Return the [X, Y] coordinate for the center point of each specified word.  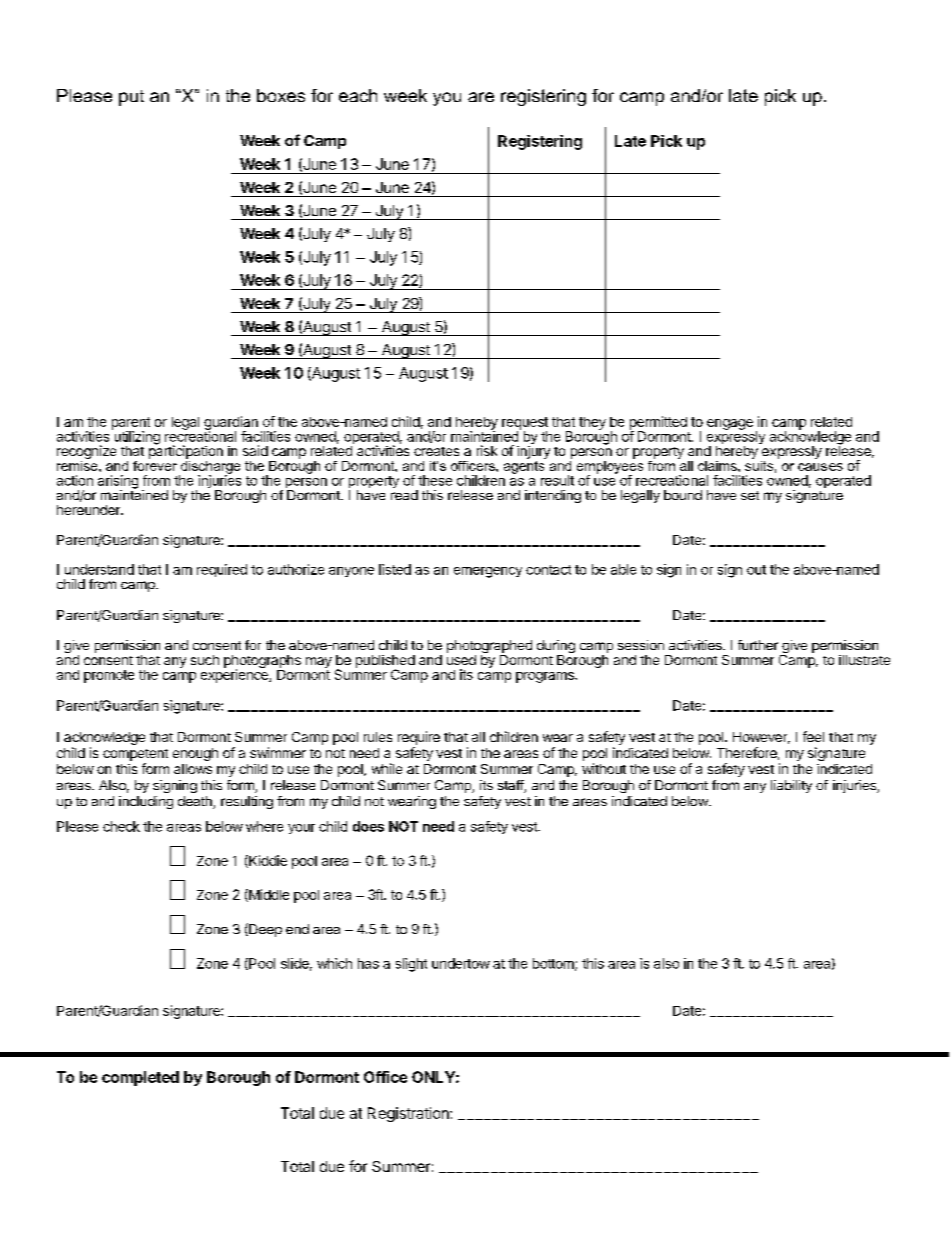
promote [109, 676]
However [761, 738]
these [435, 480]
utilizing [136, 438]
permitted [658, 424]
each [358, 95]
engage [730, 424]
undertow [461, 963]
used [461, 658]
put [131, 98]
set [750, 495]
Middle [268, 895]
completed [140, 1078]
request [525, 424]
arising [118, 483]
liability [791, 786]
